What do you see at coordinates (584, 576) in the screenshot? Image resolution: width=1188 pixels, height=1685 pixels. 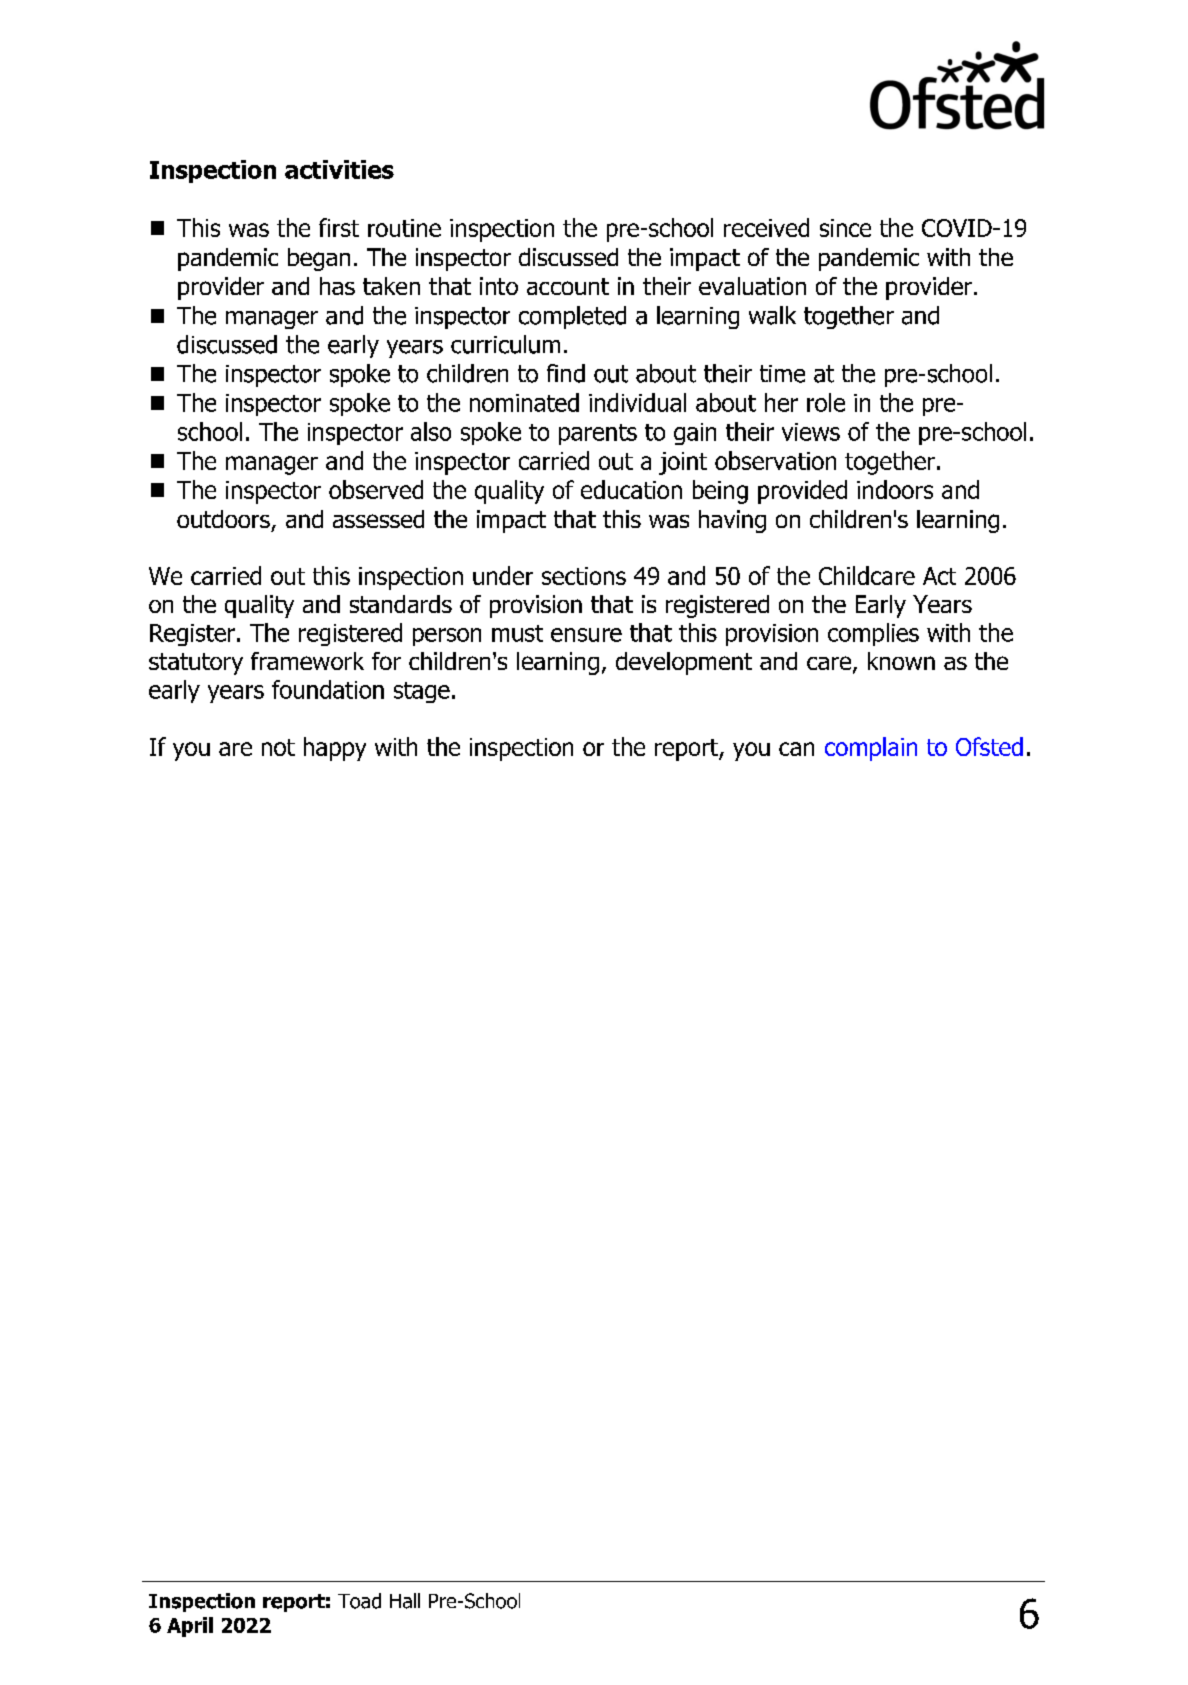 I see `sections` at bounding box center [584, 576].
